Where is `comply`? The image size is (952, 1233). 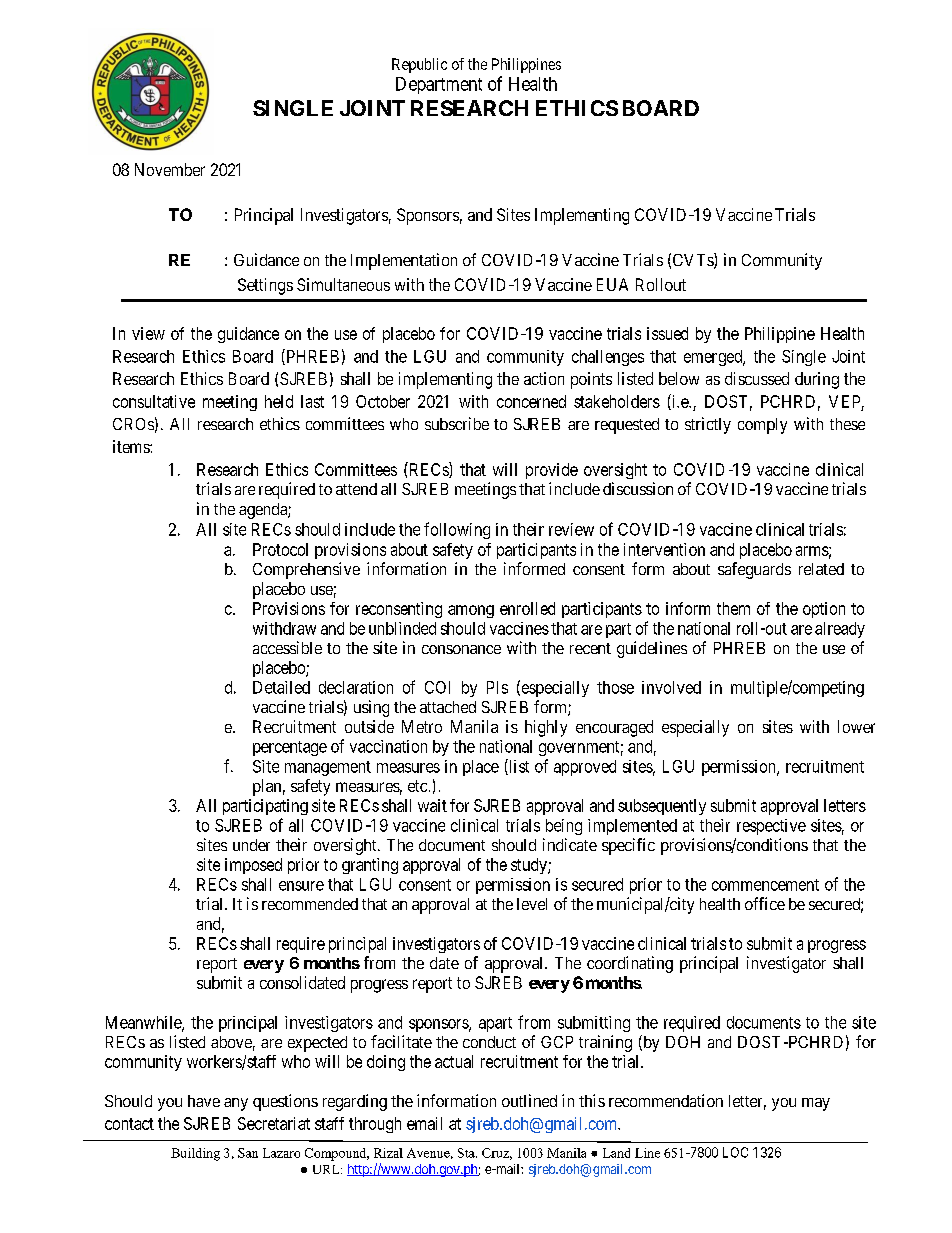 comply is located at coordinates (762, 426).
